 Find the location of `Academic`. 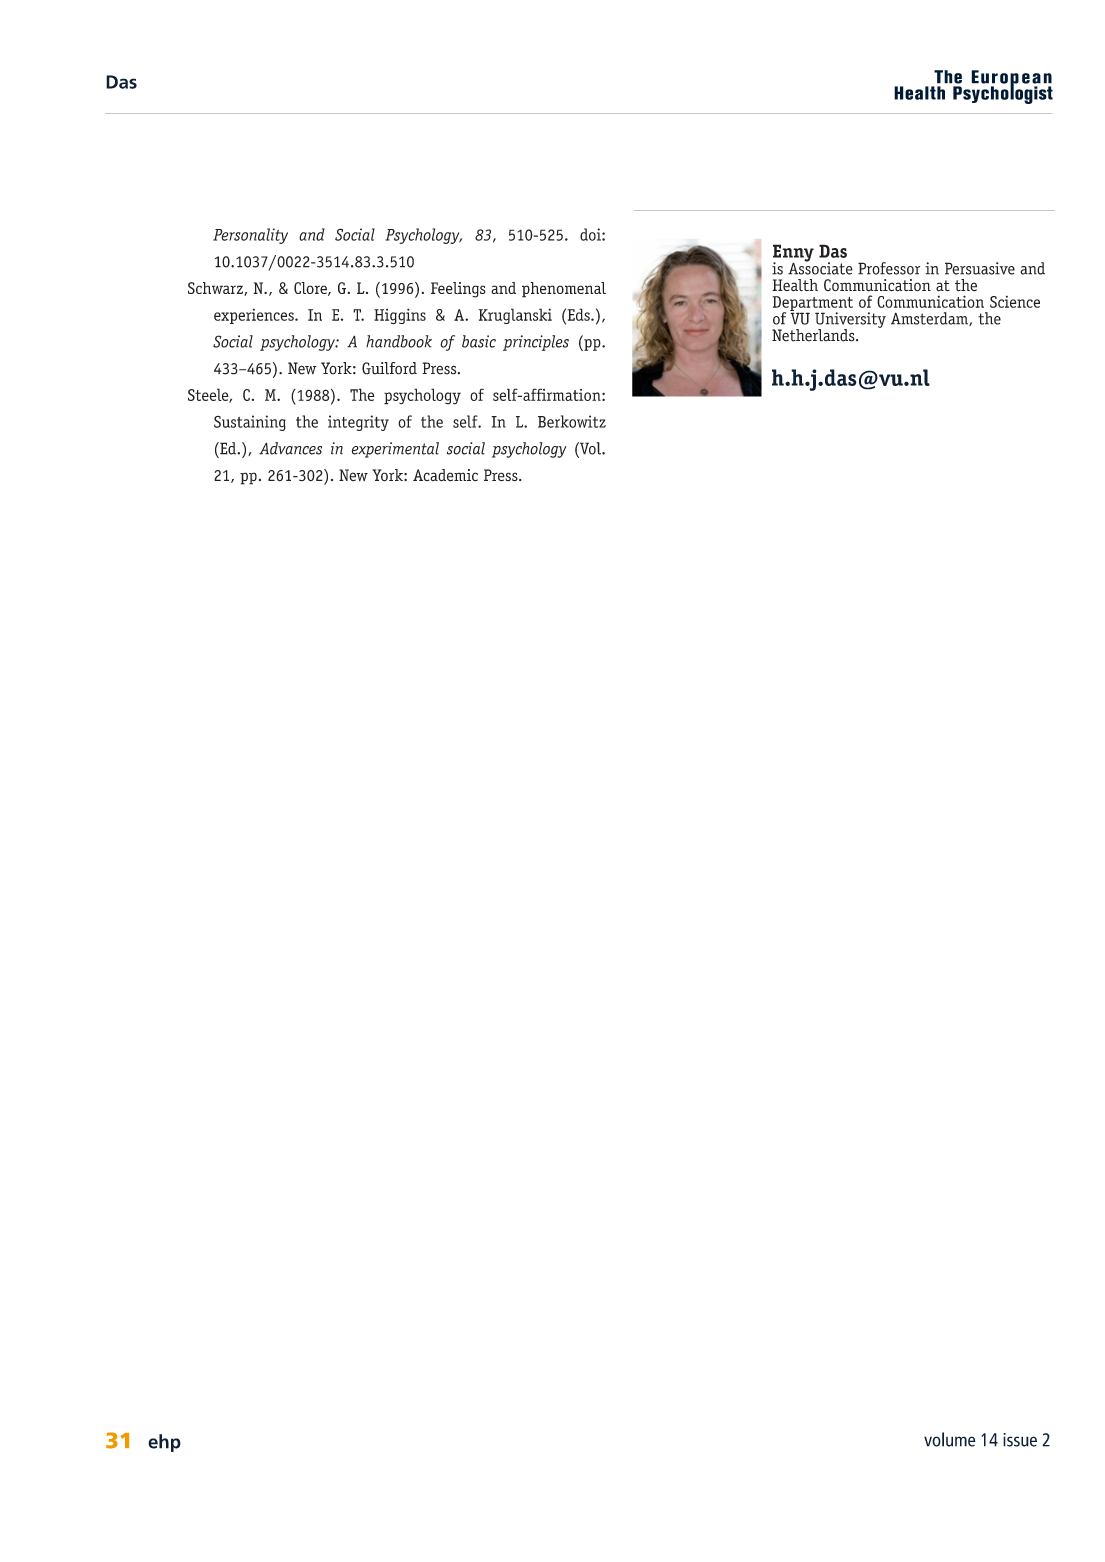

Academic is located at coordinates (445, 475).
